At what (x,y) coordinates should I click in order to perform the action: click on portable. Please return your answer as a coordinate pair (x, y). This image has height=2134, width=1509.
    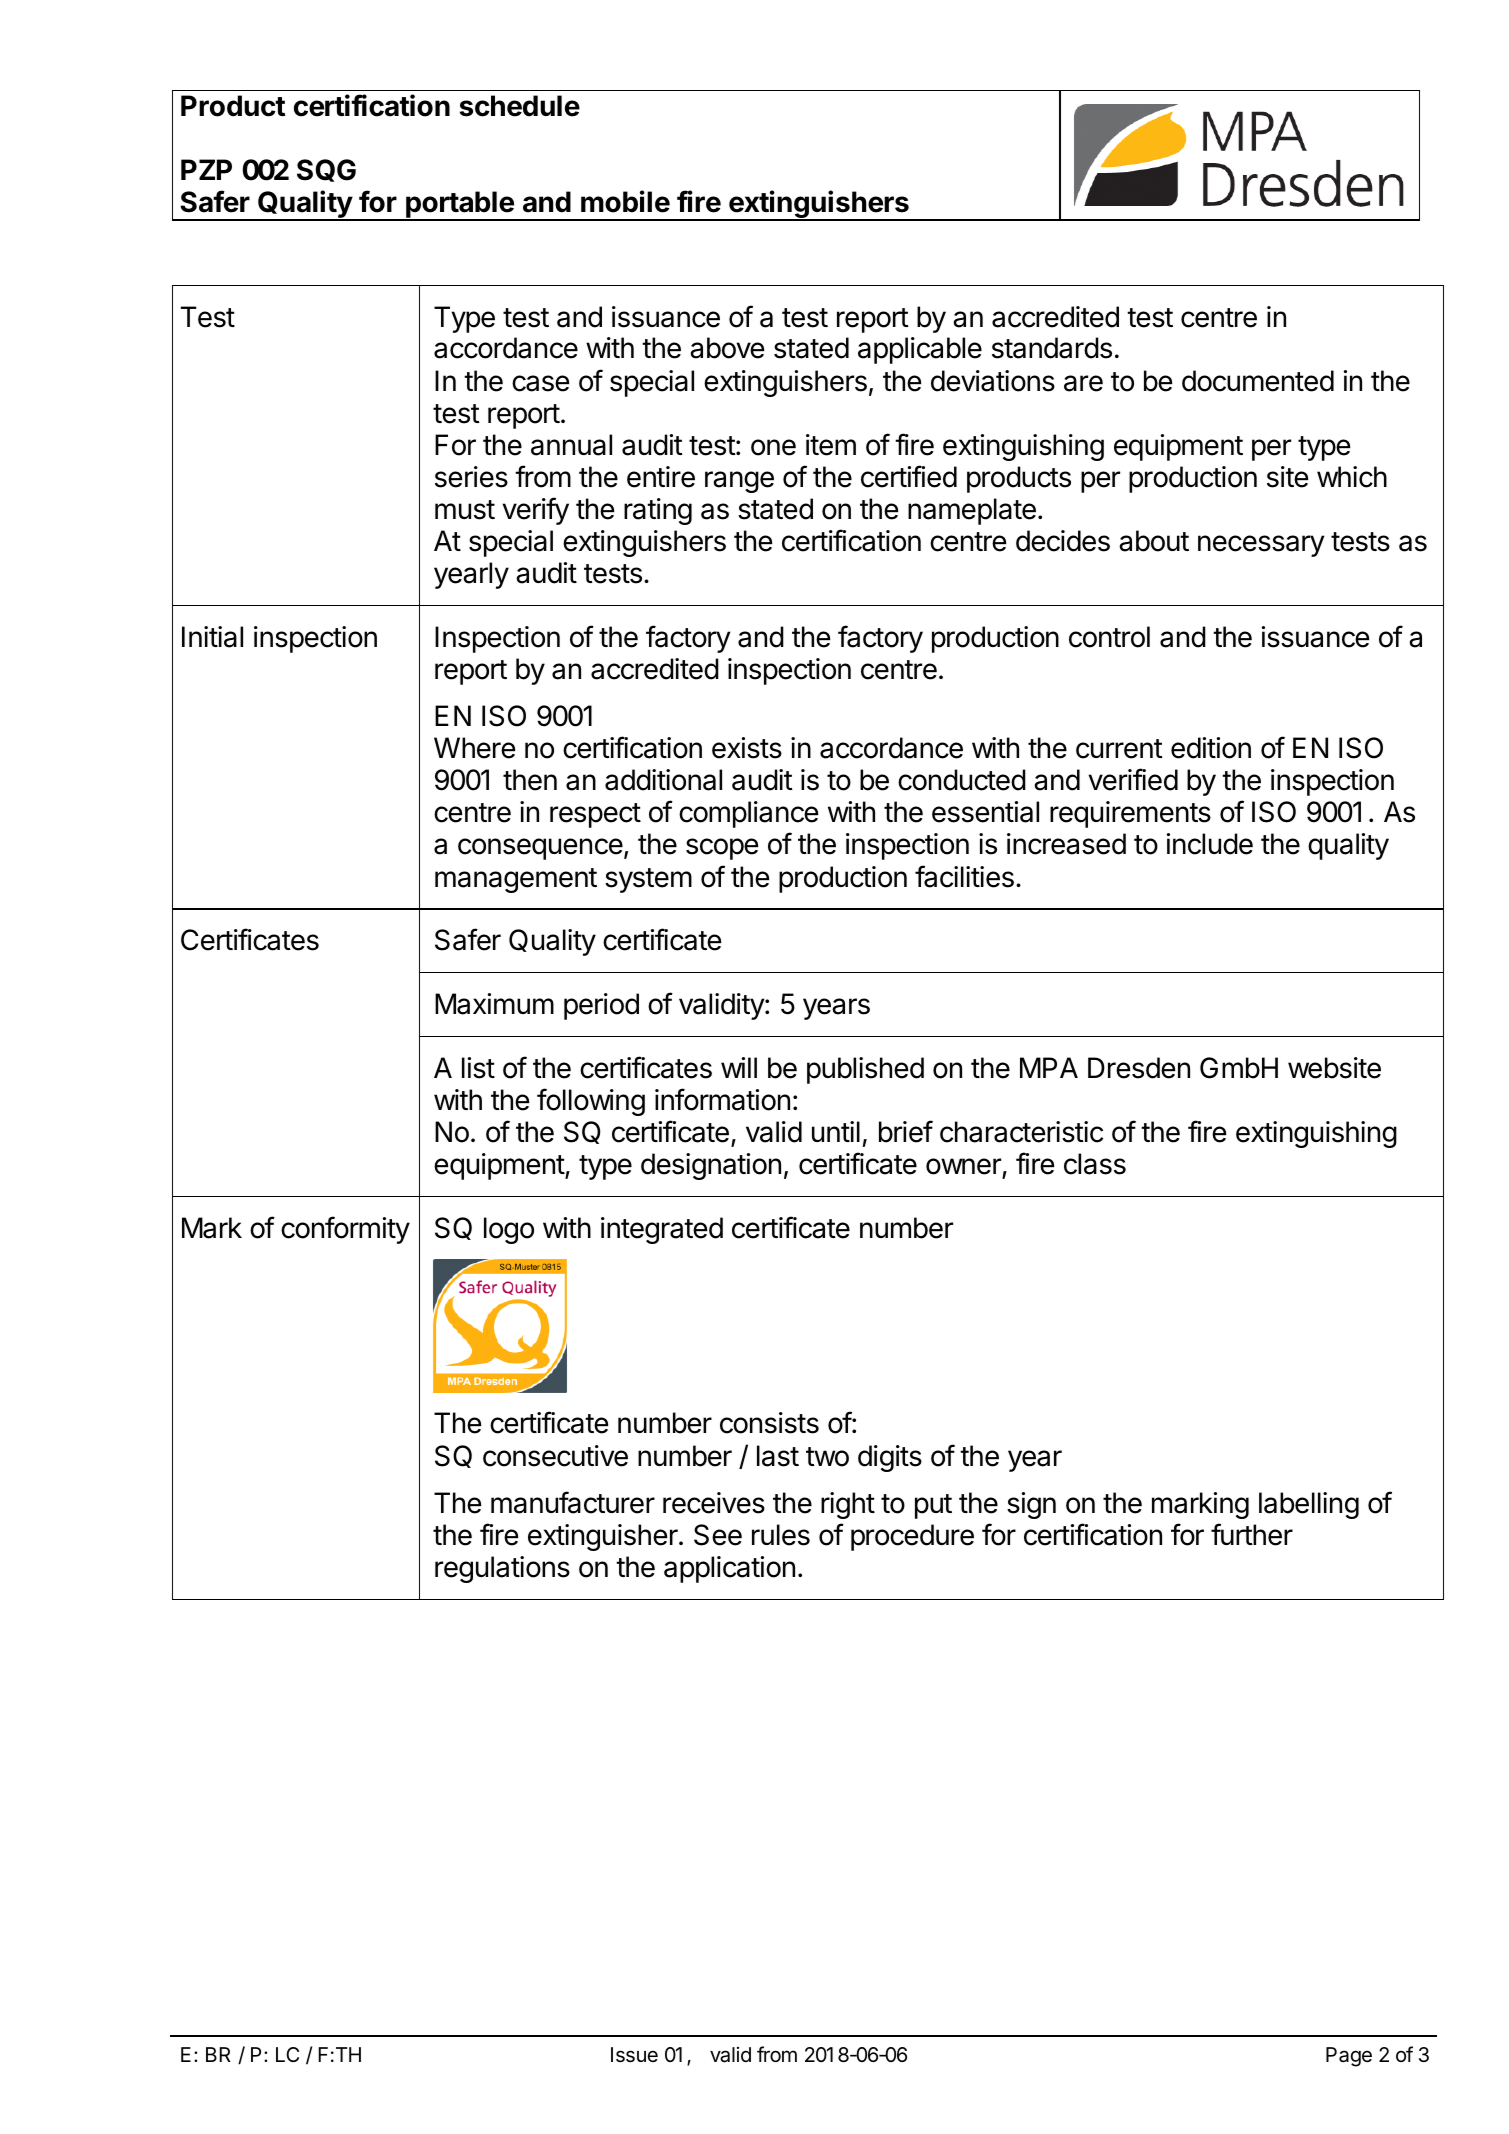
    Looking at the image, I should click on (460, 206).
